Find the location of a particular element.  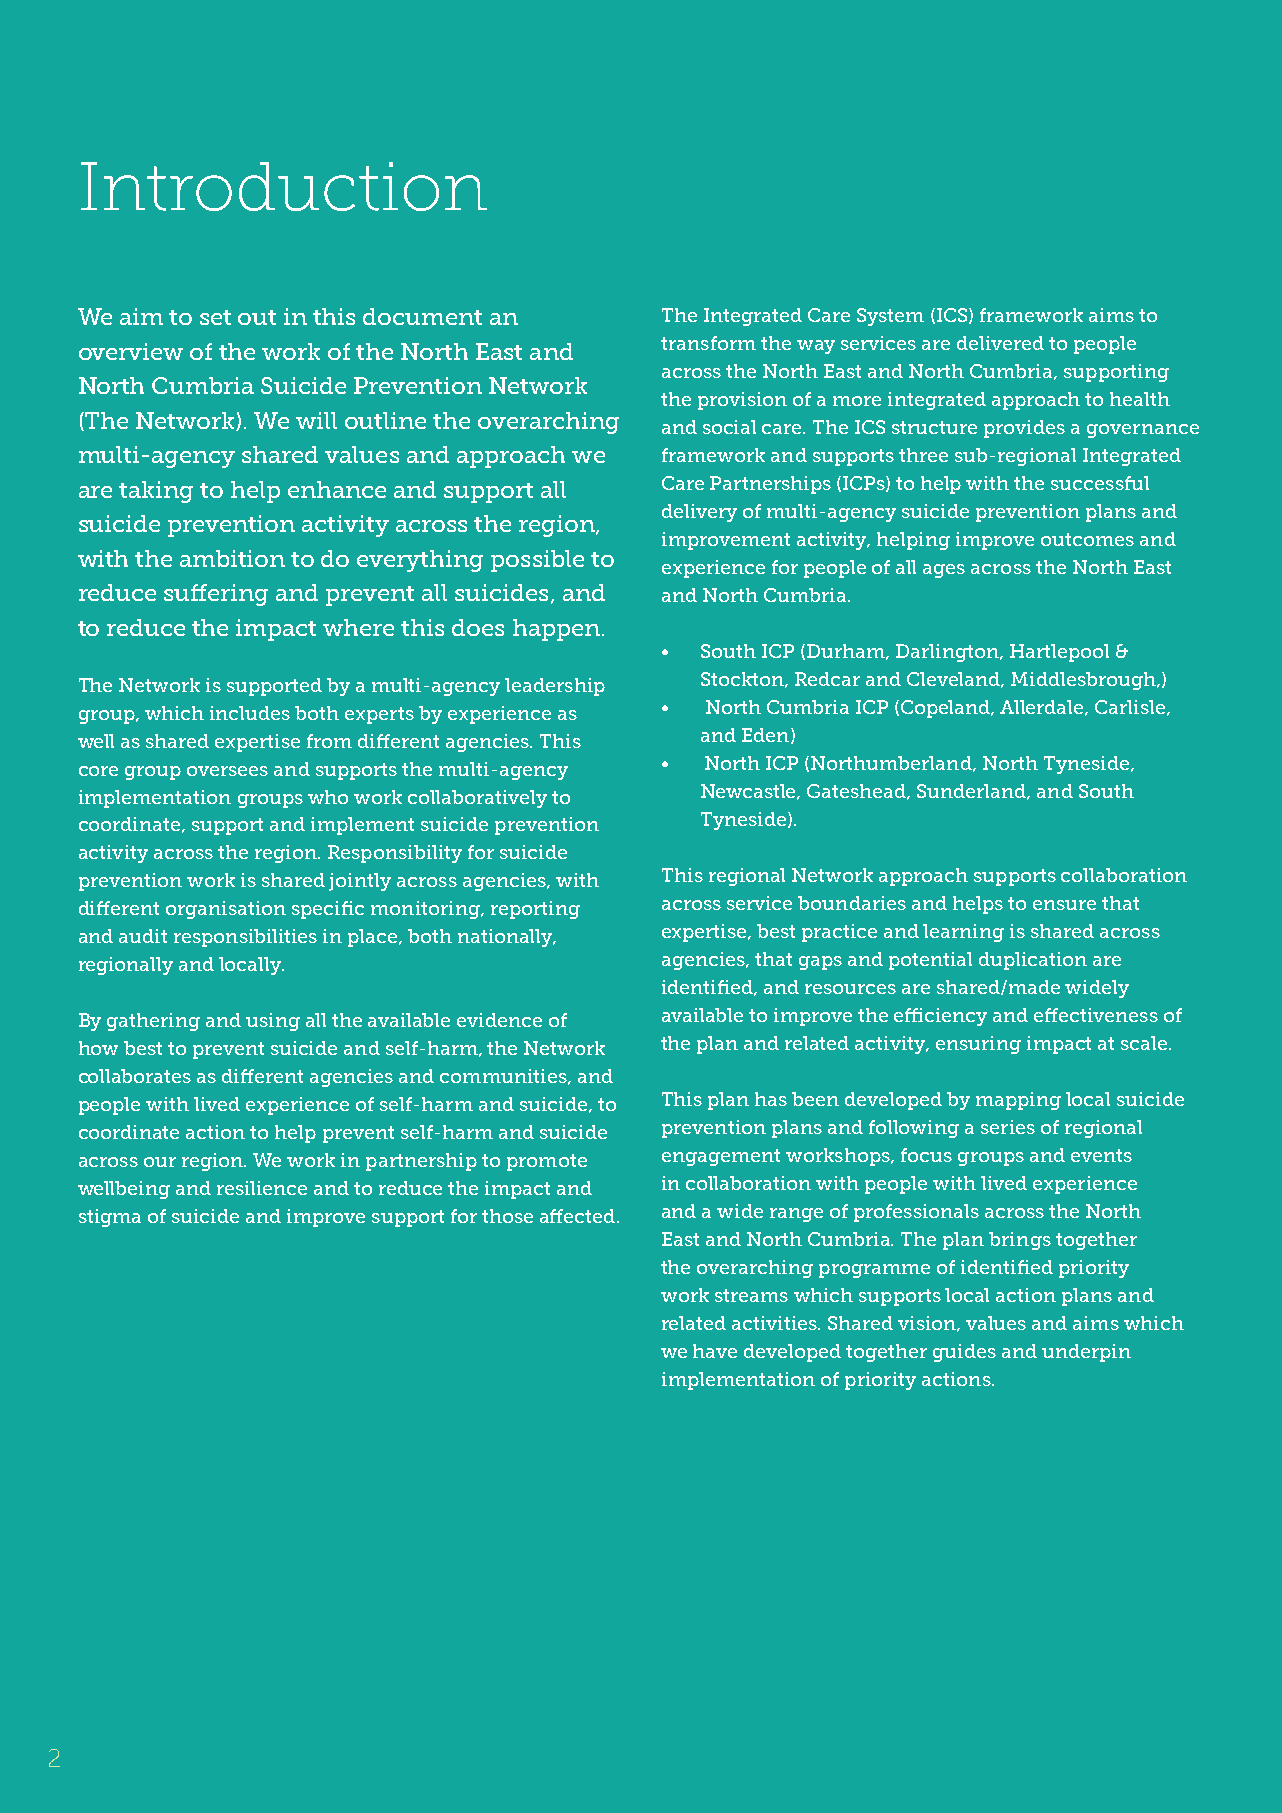

have is located at coordinates (715, 1351).
